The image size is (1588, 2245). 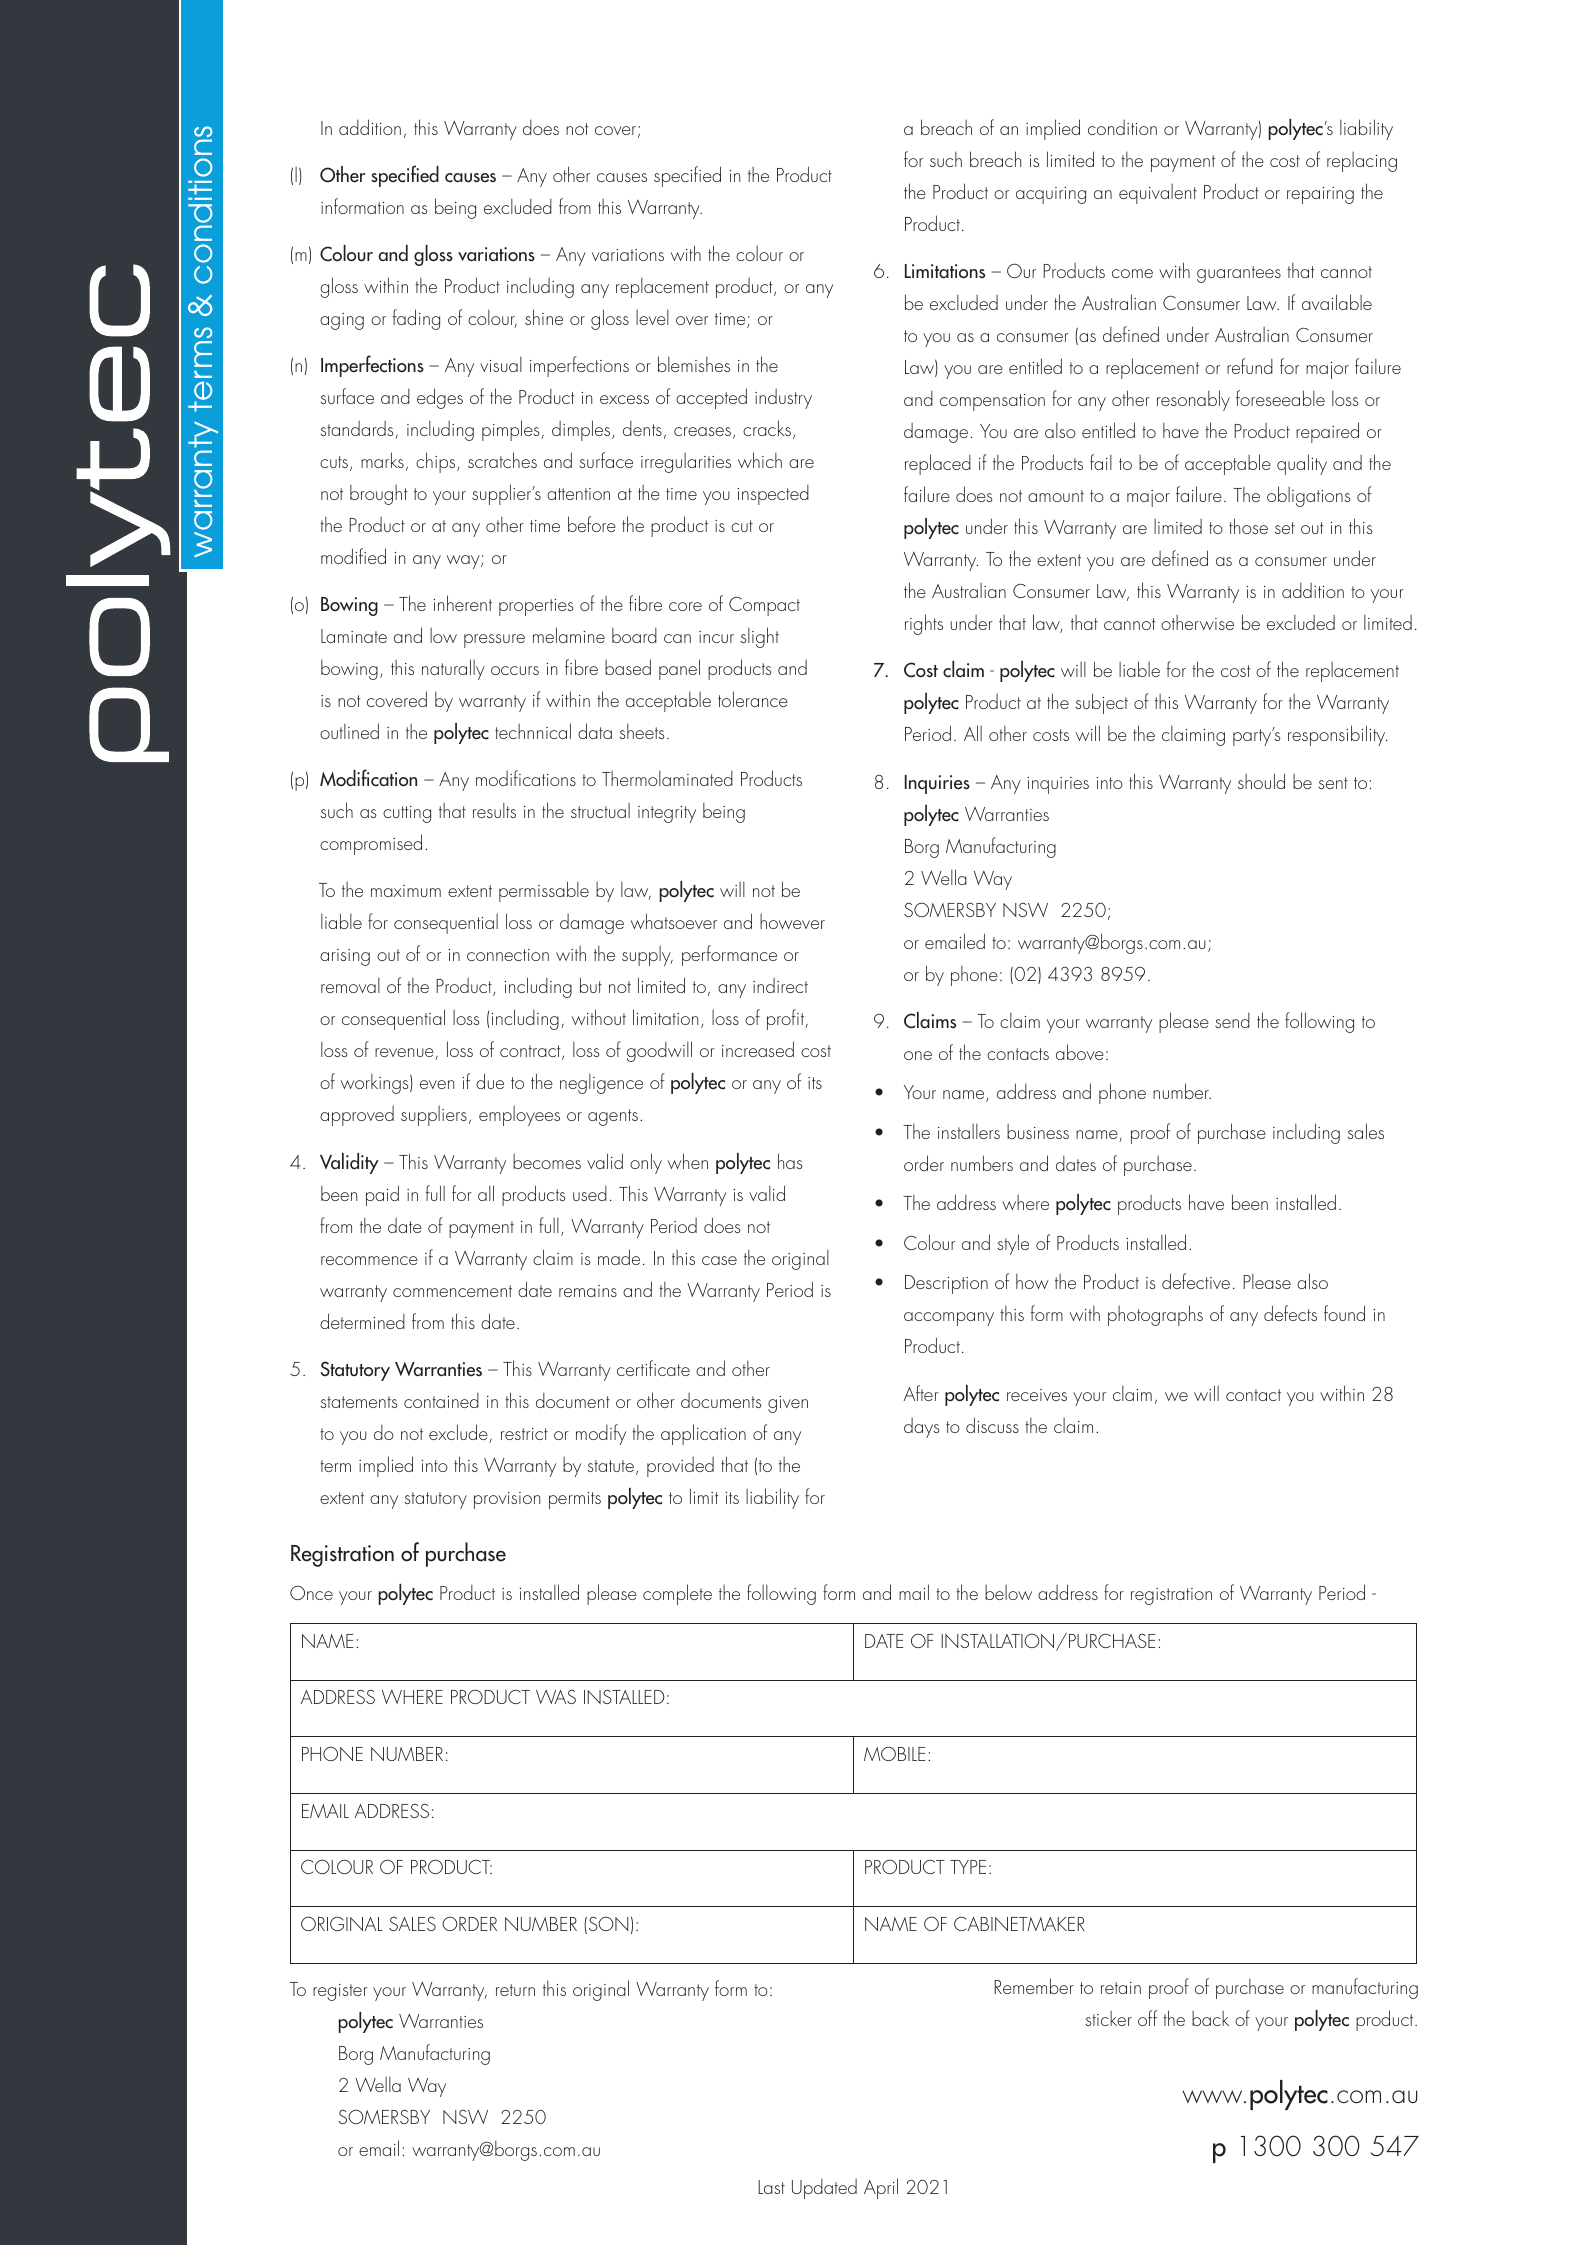 I want to click on paid, so click(x=382, y=1195).
